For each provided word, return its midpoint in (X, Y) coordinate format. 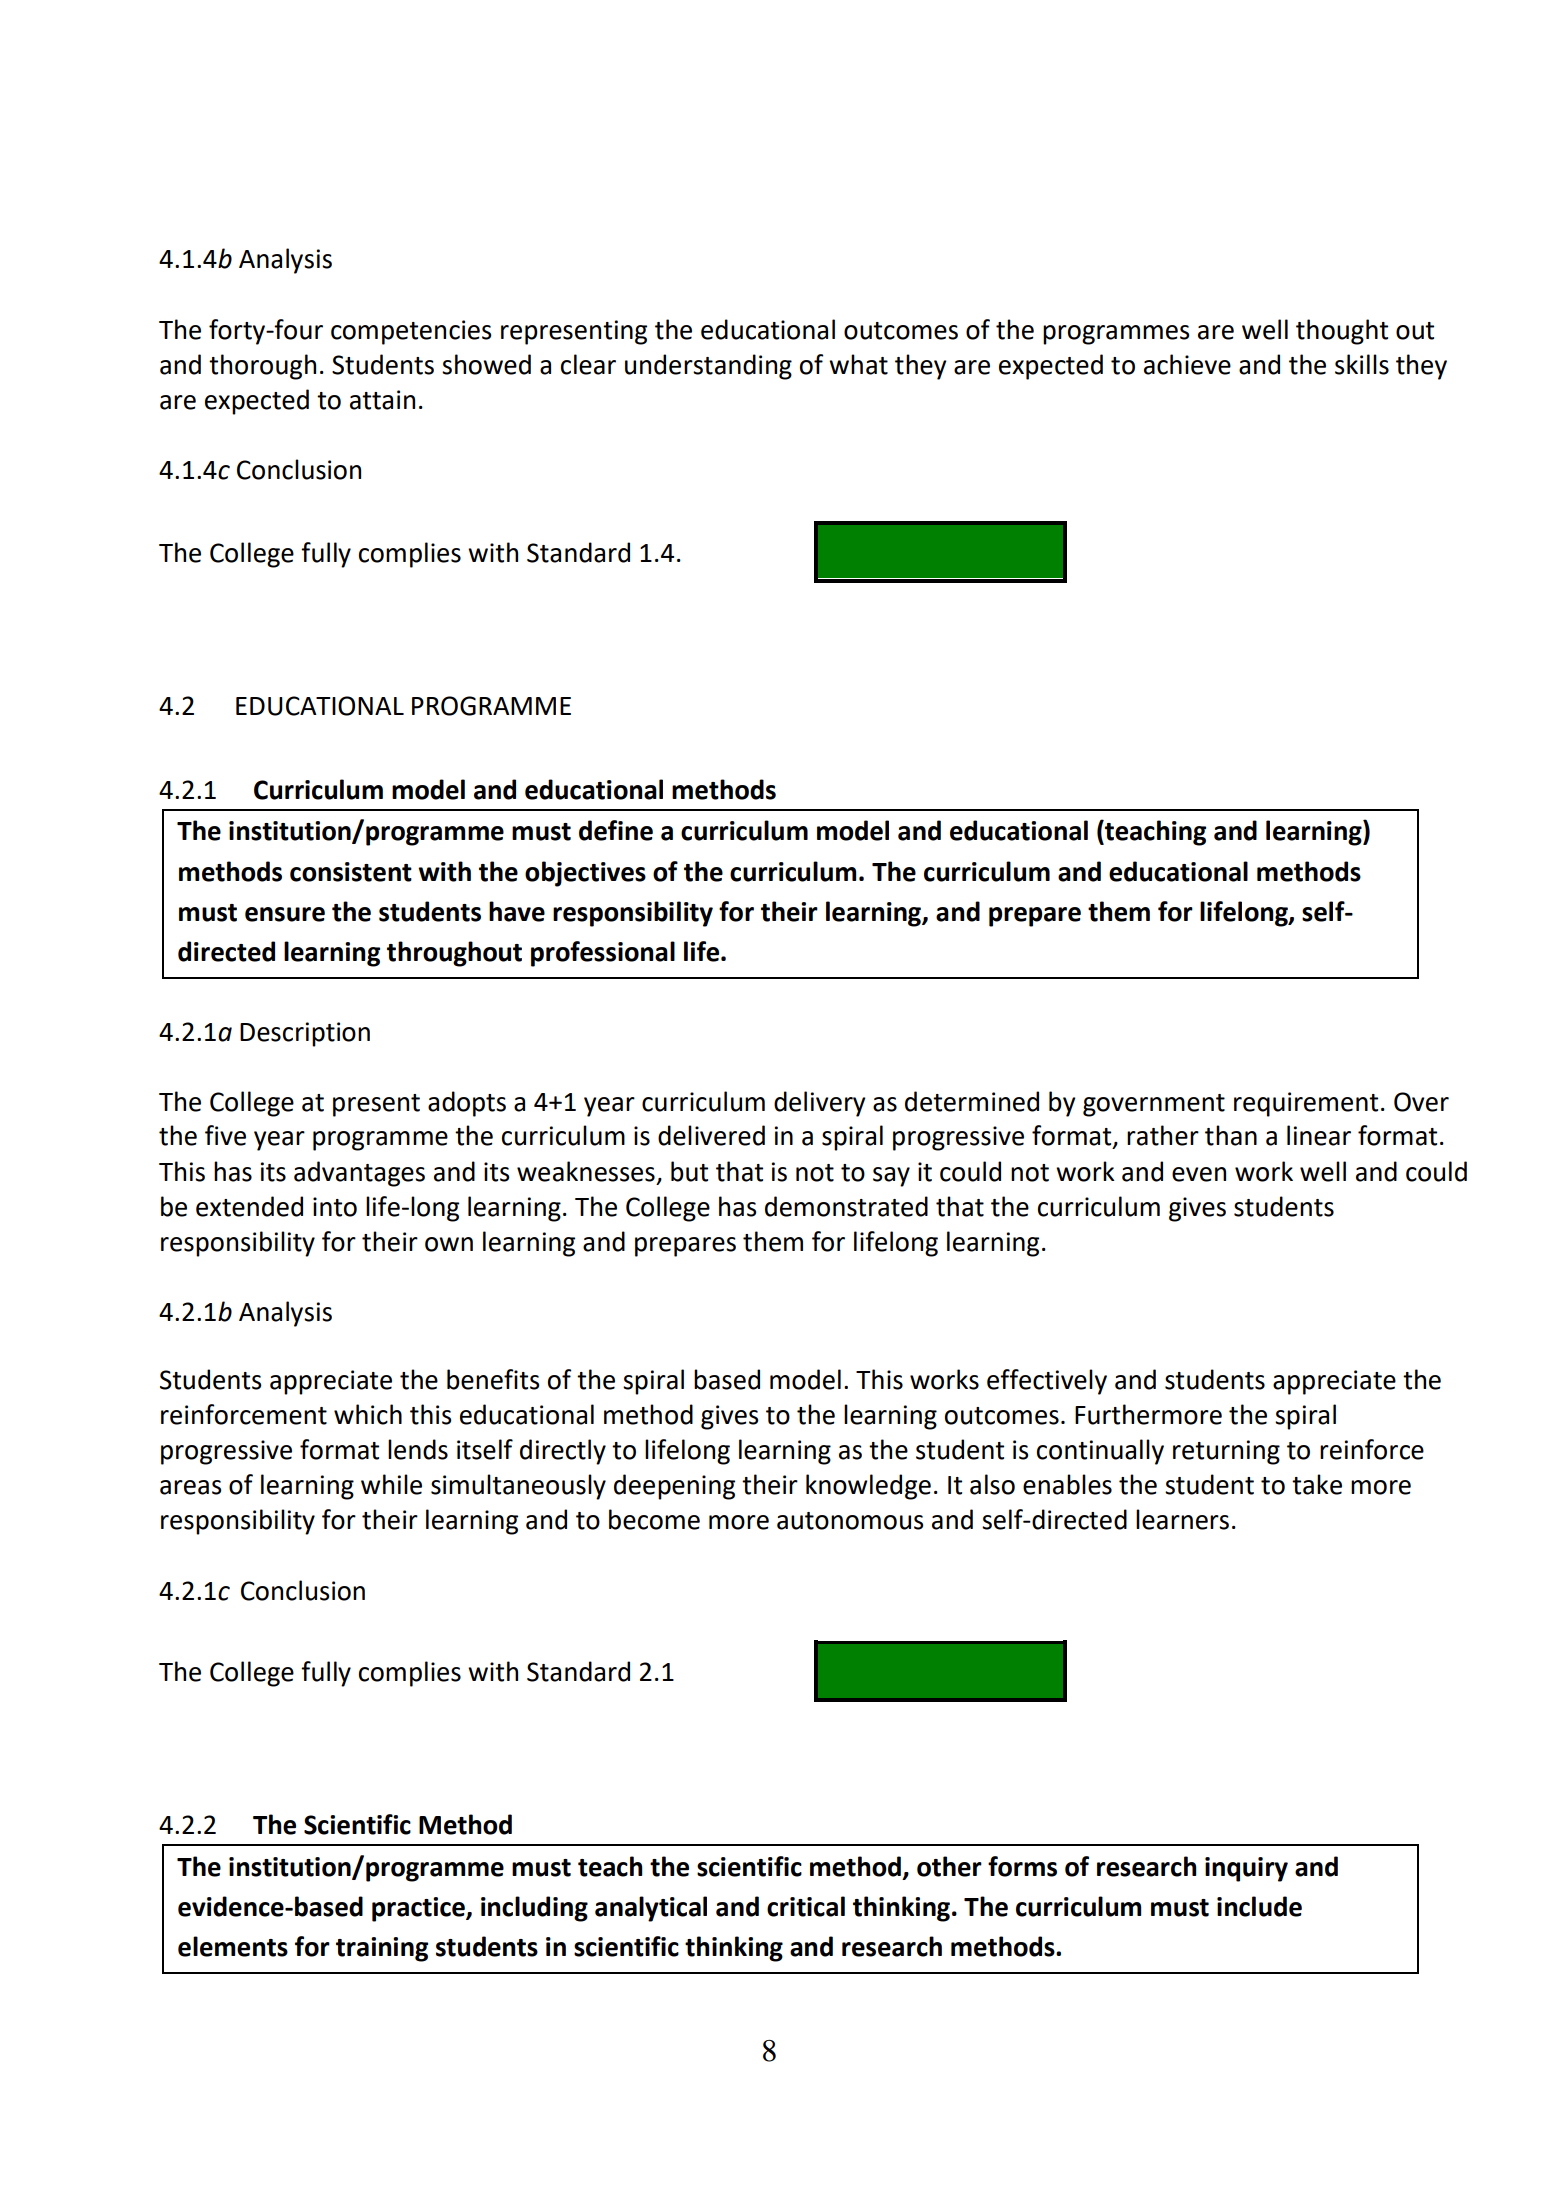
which (368, 1414)
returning (1226, 1452)
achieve (1187, 364)
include (1259, 1906)
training (382, 1949)
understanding (708, 367)
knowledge (868, 1487)
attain (382, 400)
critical (806, 1906)
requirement (1306, 1104)
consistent (351, 872)
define (616, 830)
